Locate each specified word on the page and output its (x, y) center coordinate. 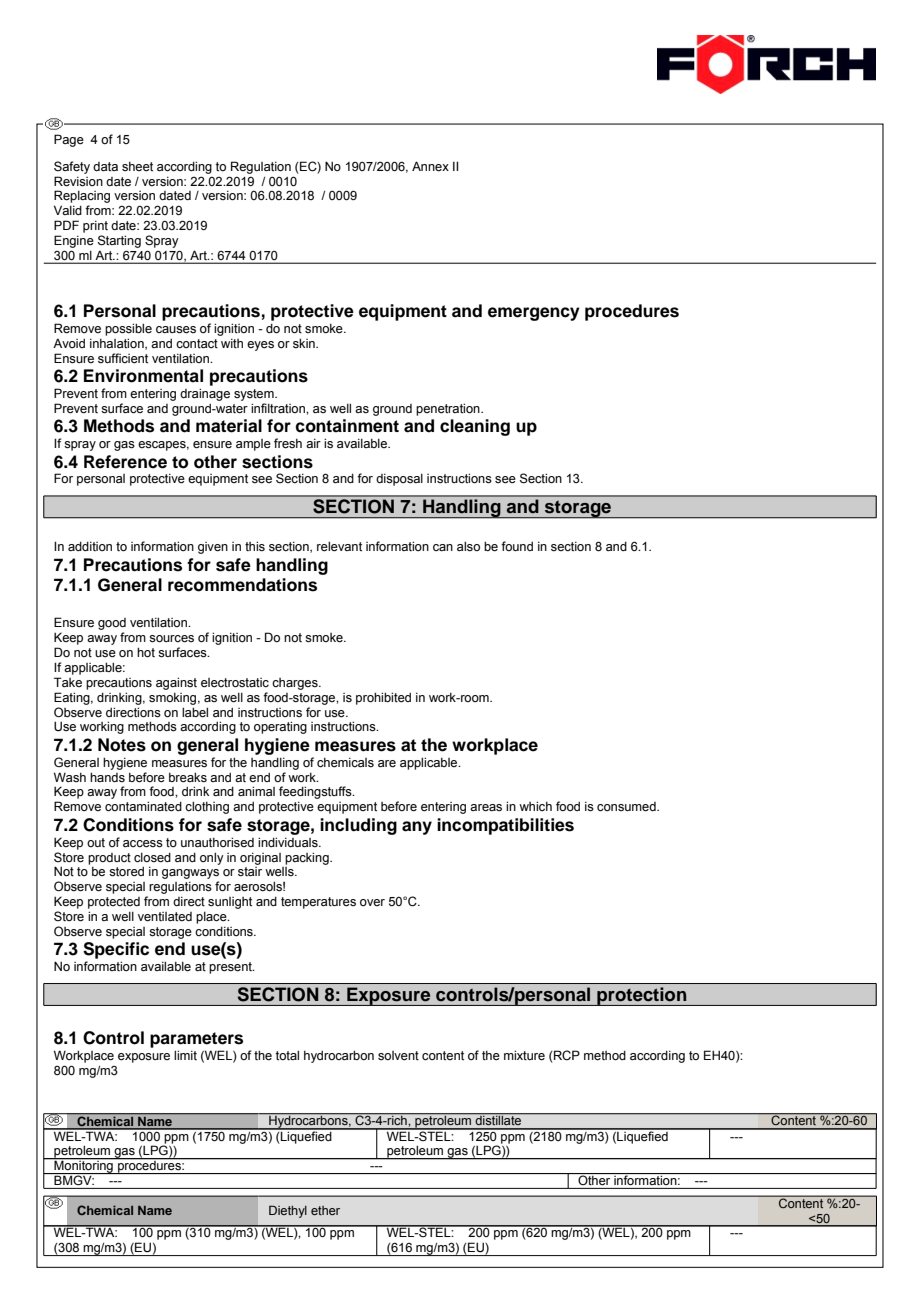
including (358, 826)
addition (90, 546)
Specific (116, 950)
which (535, 806)
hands (107, 777)
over (372, 902)
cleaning (475, 427)
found (517, 546)
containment (347, 426)
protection (642, 996)
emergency (534, 314)
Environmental (143, 376)
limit (185, 1055)
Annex (430, 166)
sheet (137, 167)
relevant (339, 546)
